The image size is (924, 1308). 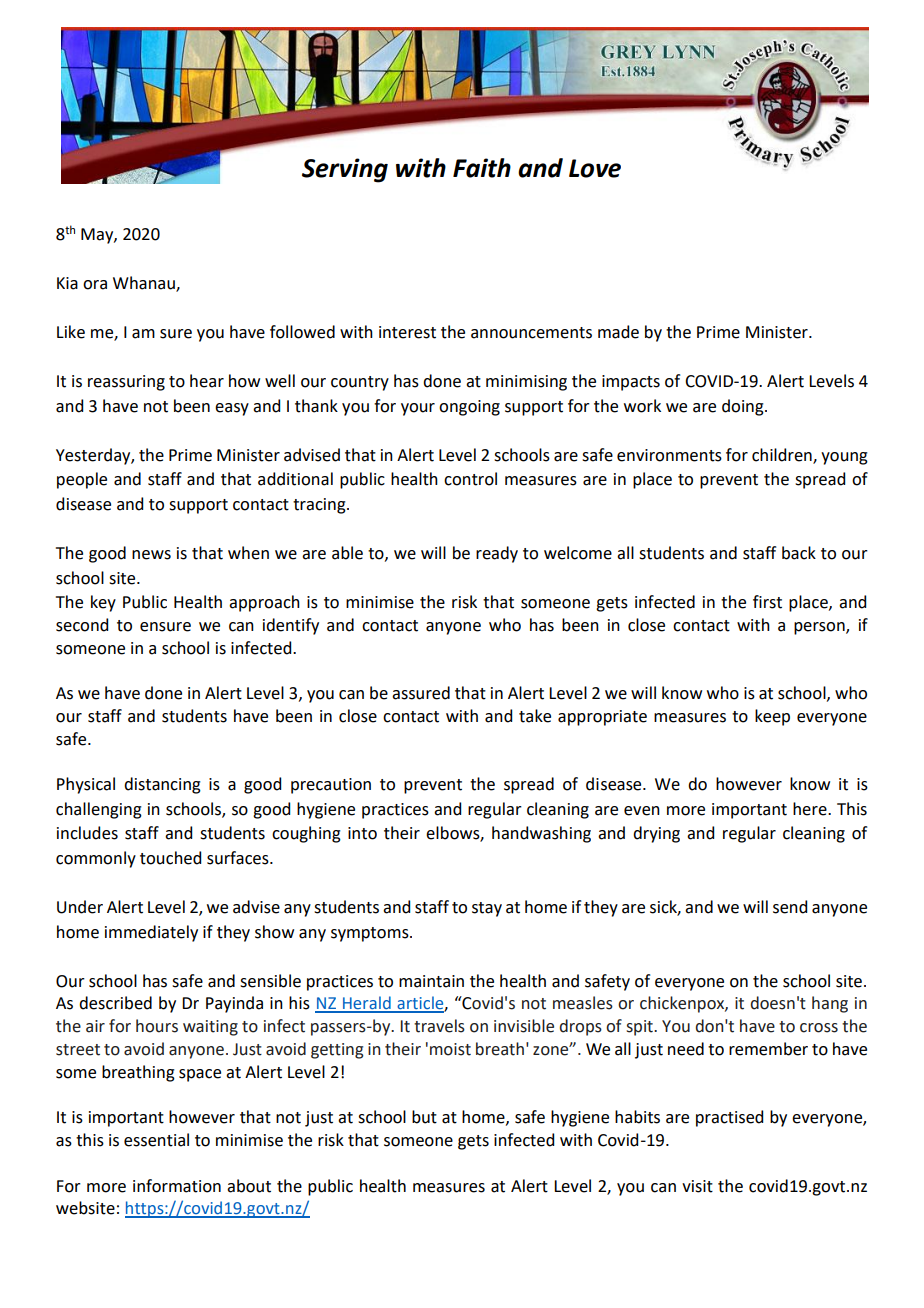 I want to click on back, so click(x=799, y=553).
